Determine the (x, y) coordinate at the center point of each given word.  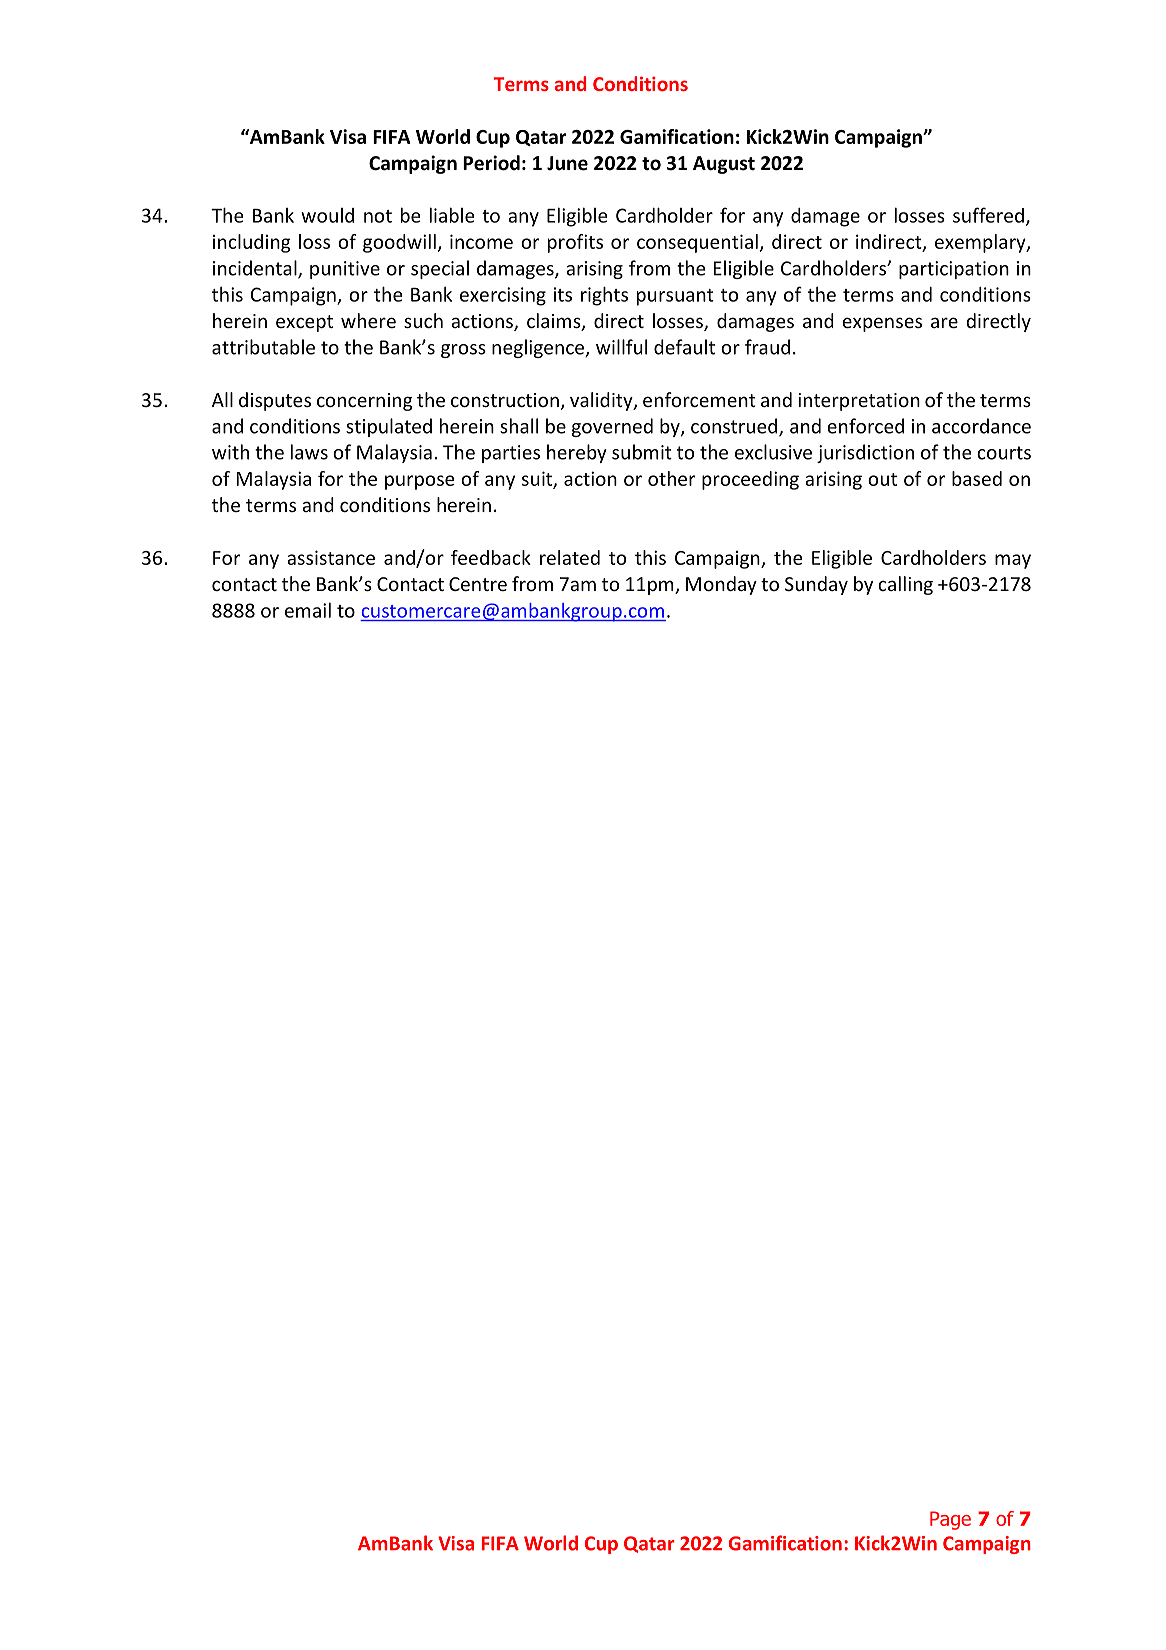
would (327, 215)
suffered (988, 215)
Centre (478, 584)
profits (575, 243)
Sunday (816, 585)
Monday (721, 585)
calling (905, 585)
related (570, 557)
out (882, 479)
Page (950, 1520)
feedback (491, 557)
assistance (331, 557)
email (308, 610)
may (1013, 561)
